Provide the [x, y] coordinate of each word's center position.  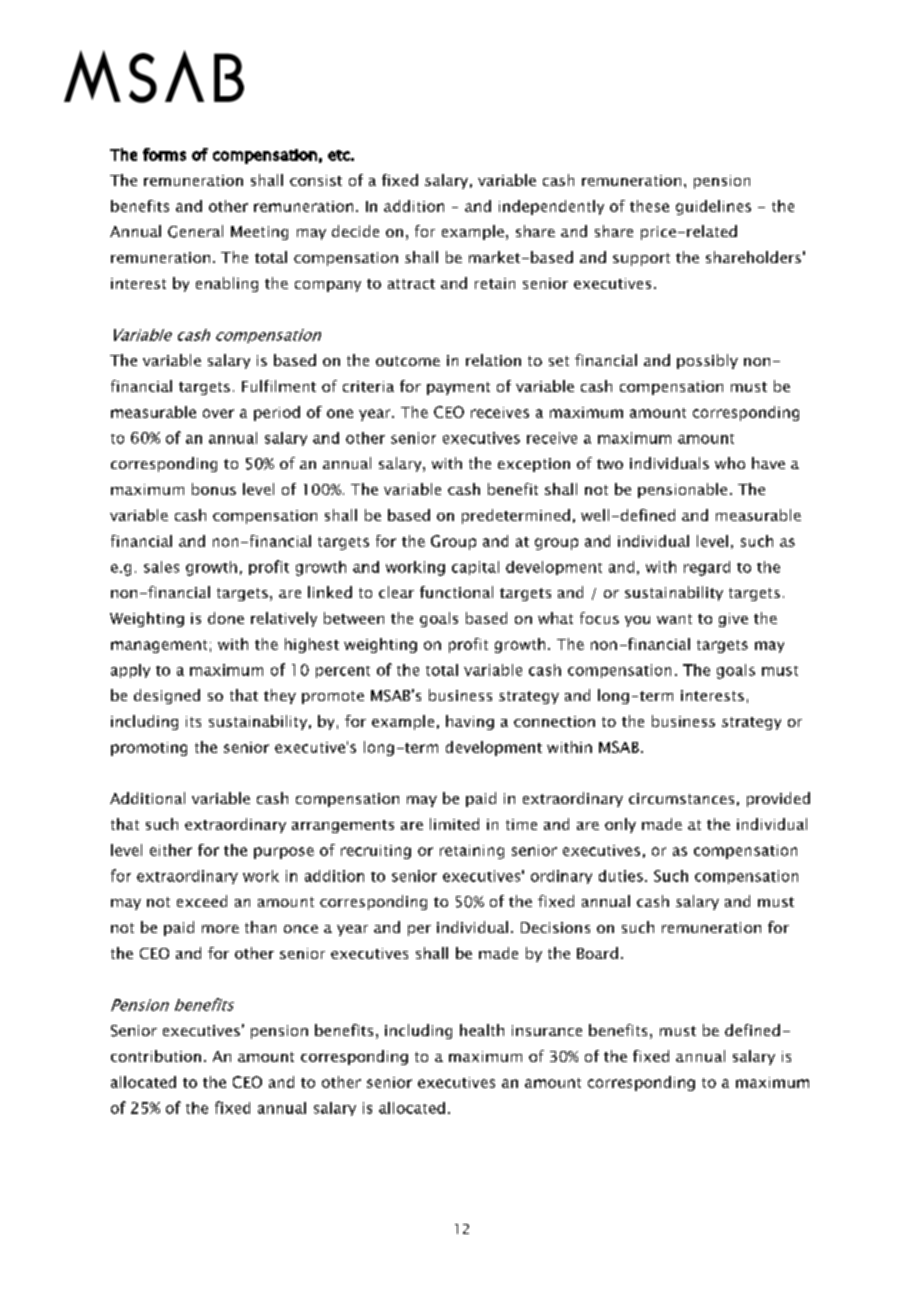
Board [597, 953]
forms [164, 154]
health [482, 1030]
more [220, 929]
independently [551, 207]
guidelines [713, 207]
